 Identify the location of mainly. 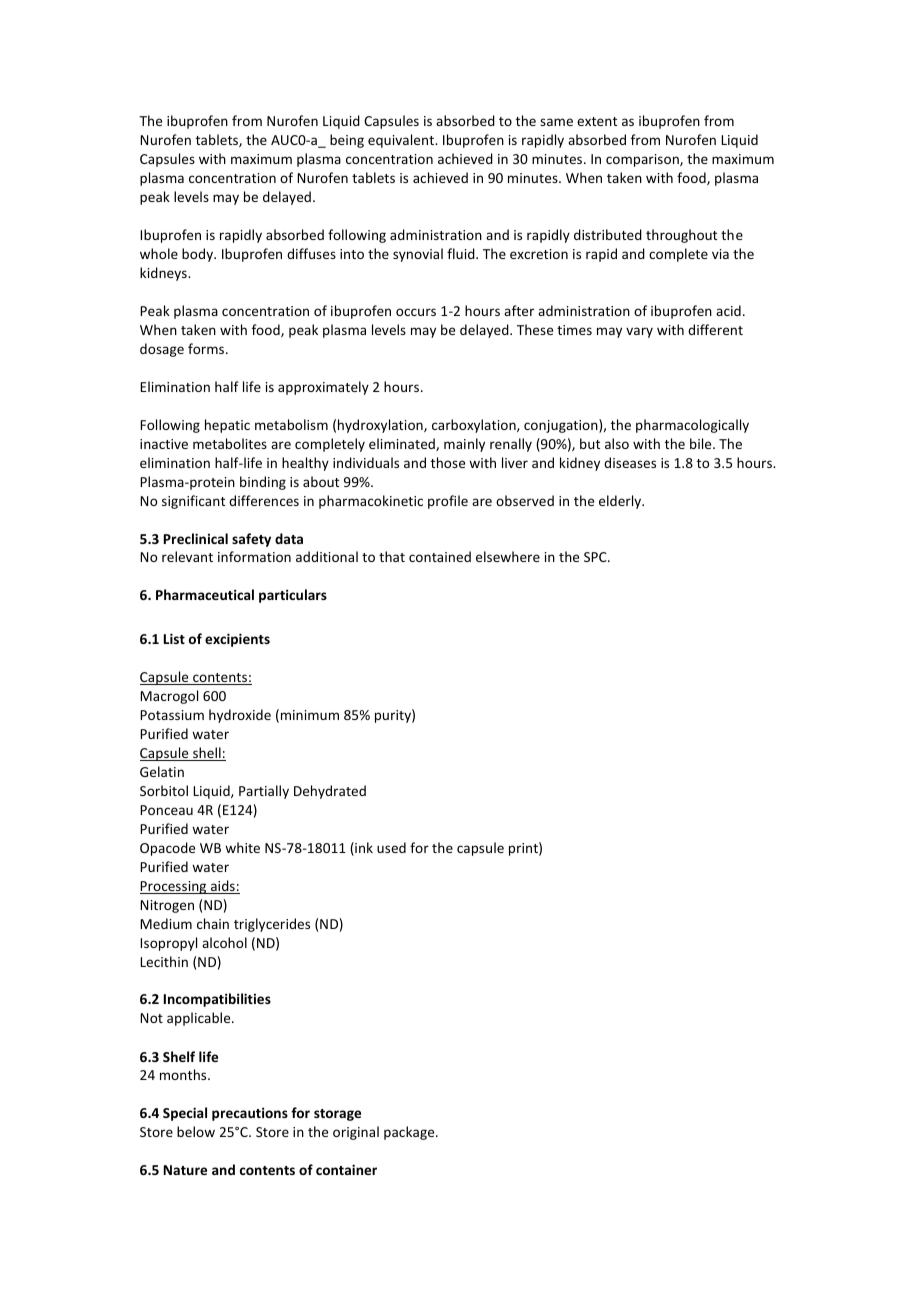
(464, 445).
